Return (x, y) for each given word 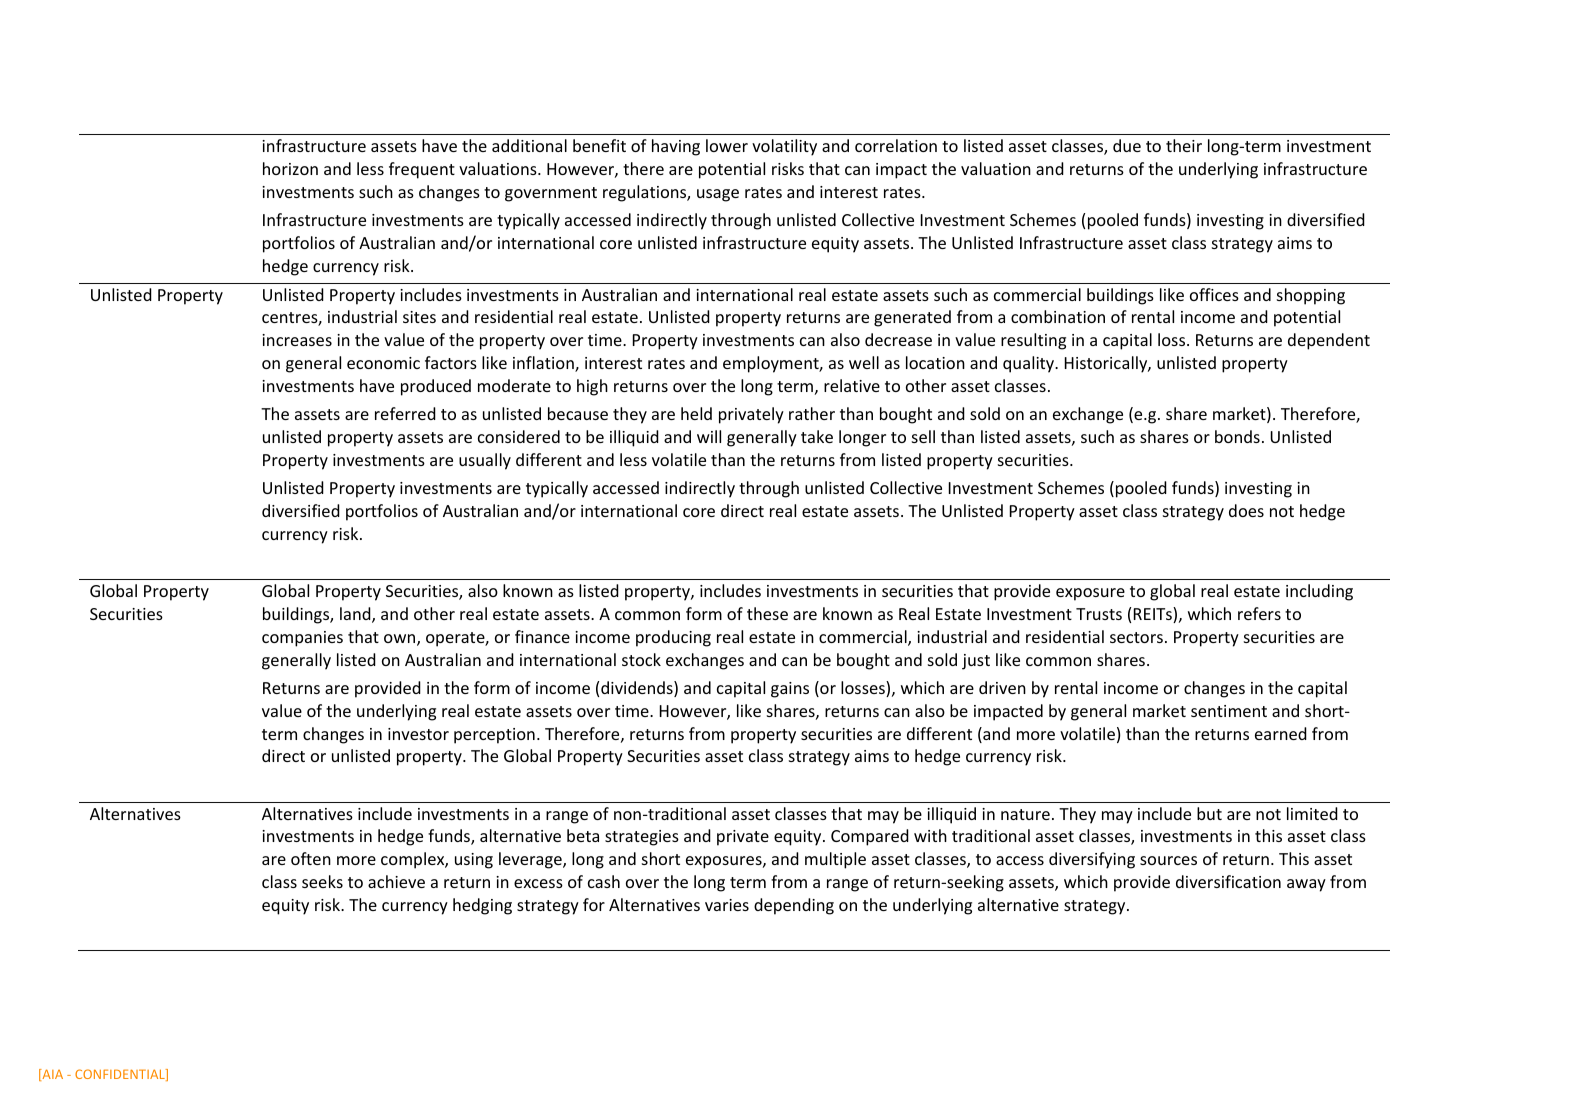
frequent (422, 170)
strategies (642, 838)
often (311, 858)
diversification (1228, 881)
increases (297, 340)
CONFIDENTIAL (121, 1075)
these (767, 613)
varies (727, 905)
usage (718, 195)
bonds (1237, 436)
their (1184, 145)
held (696, 413)
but (1209, 813)
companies (302, 639)
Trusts (1099, 614)
